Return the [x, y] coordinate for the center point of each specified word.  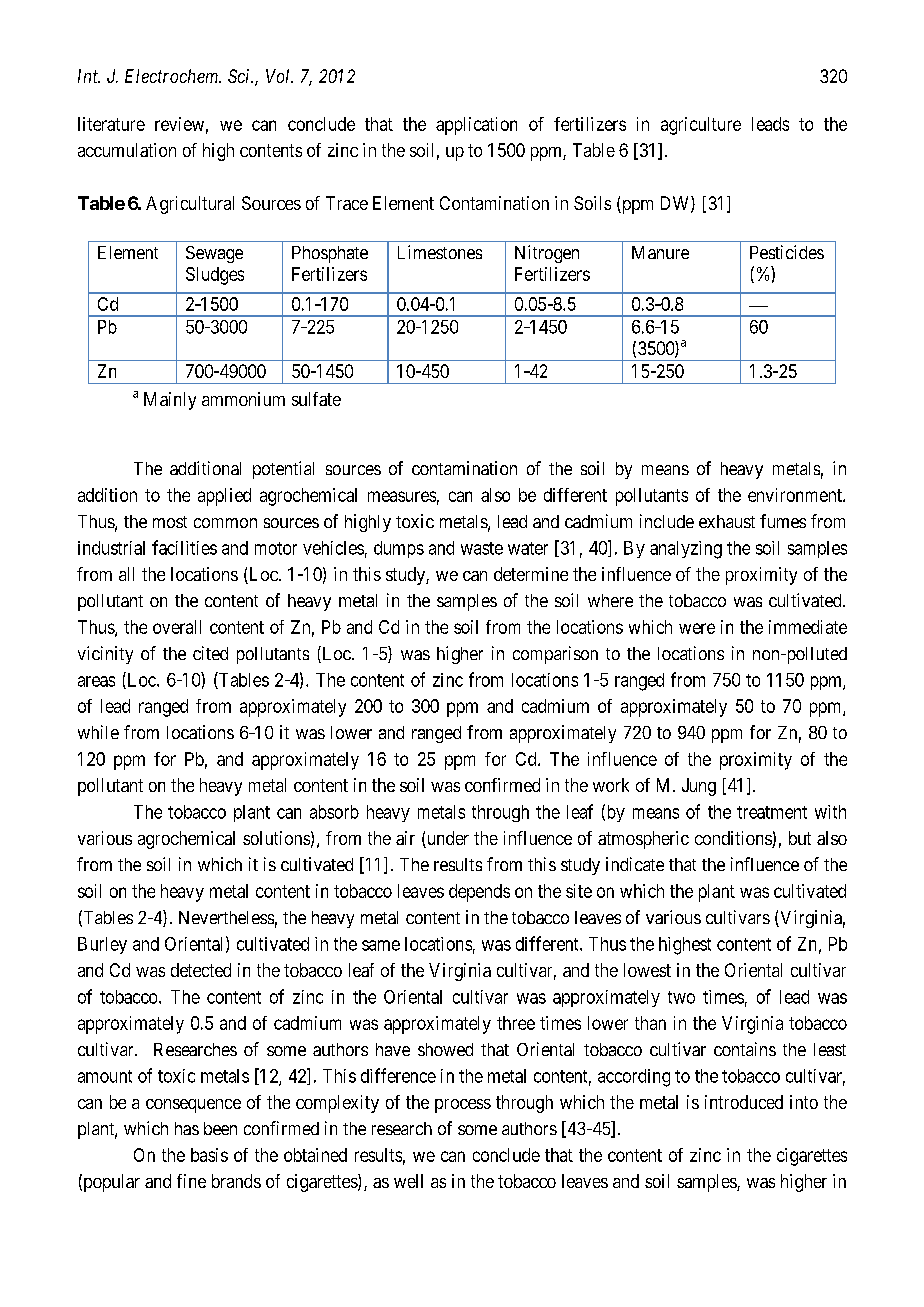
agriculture [701, 126]
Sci [240, 76]
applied [224, 497]
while [98, 732]
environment [796, 495]
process [463, 1106]
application [476, 126]
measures [402, 496]
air [405, 838]
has [187, 1128]
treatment [772, 812]
